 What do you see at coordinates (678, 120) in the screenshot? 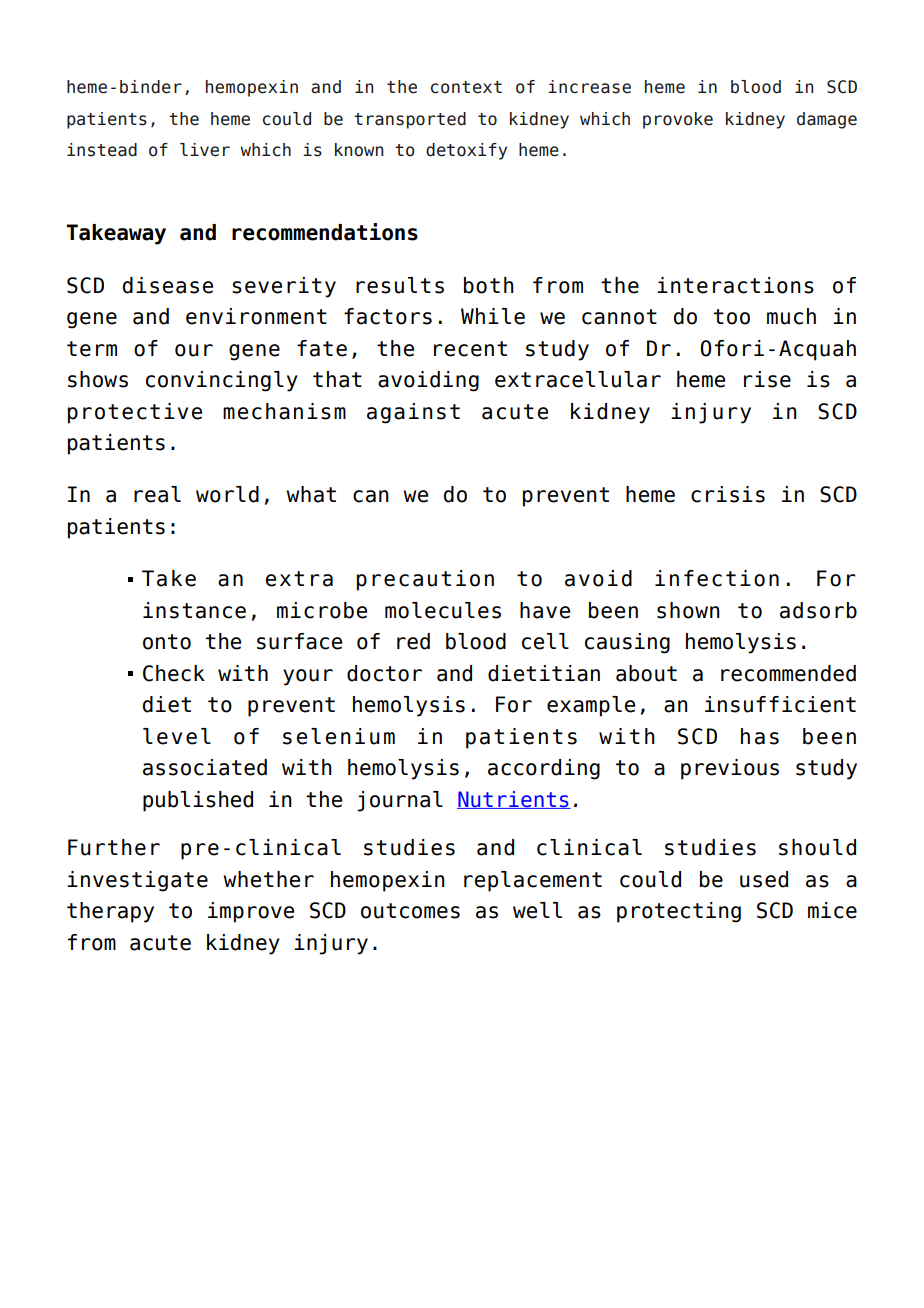
I see `provoke` at bounding box center [678, 120].
